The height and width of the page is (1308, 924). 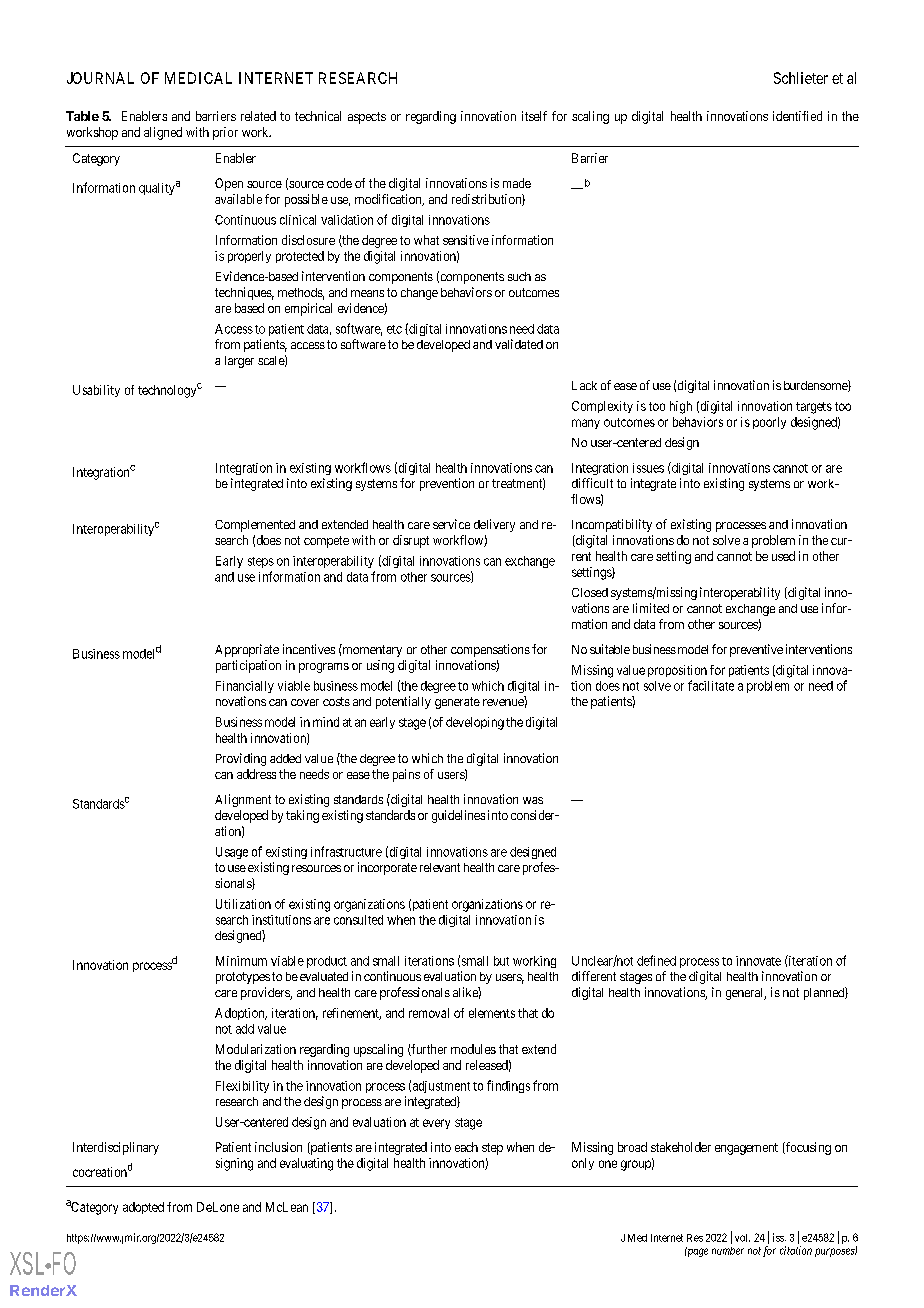 I want to click on Appropriate, so click(x=247, y=650).
